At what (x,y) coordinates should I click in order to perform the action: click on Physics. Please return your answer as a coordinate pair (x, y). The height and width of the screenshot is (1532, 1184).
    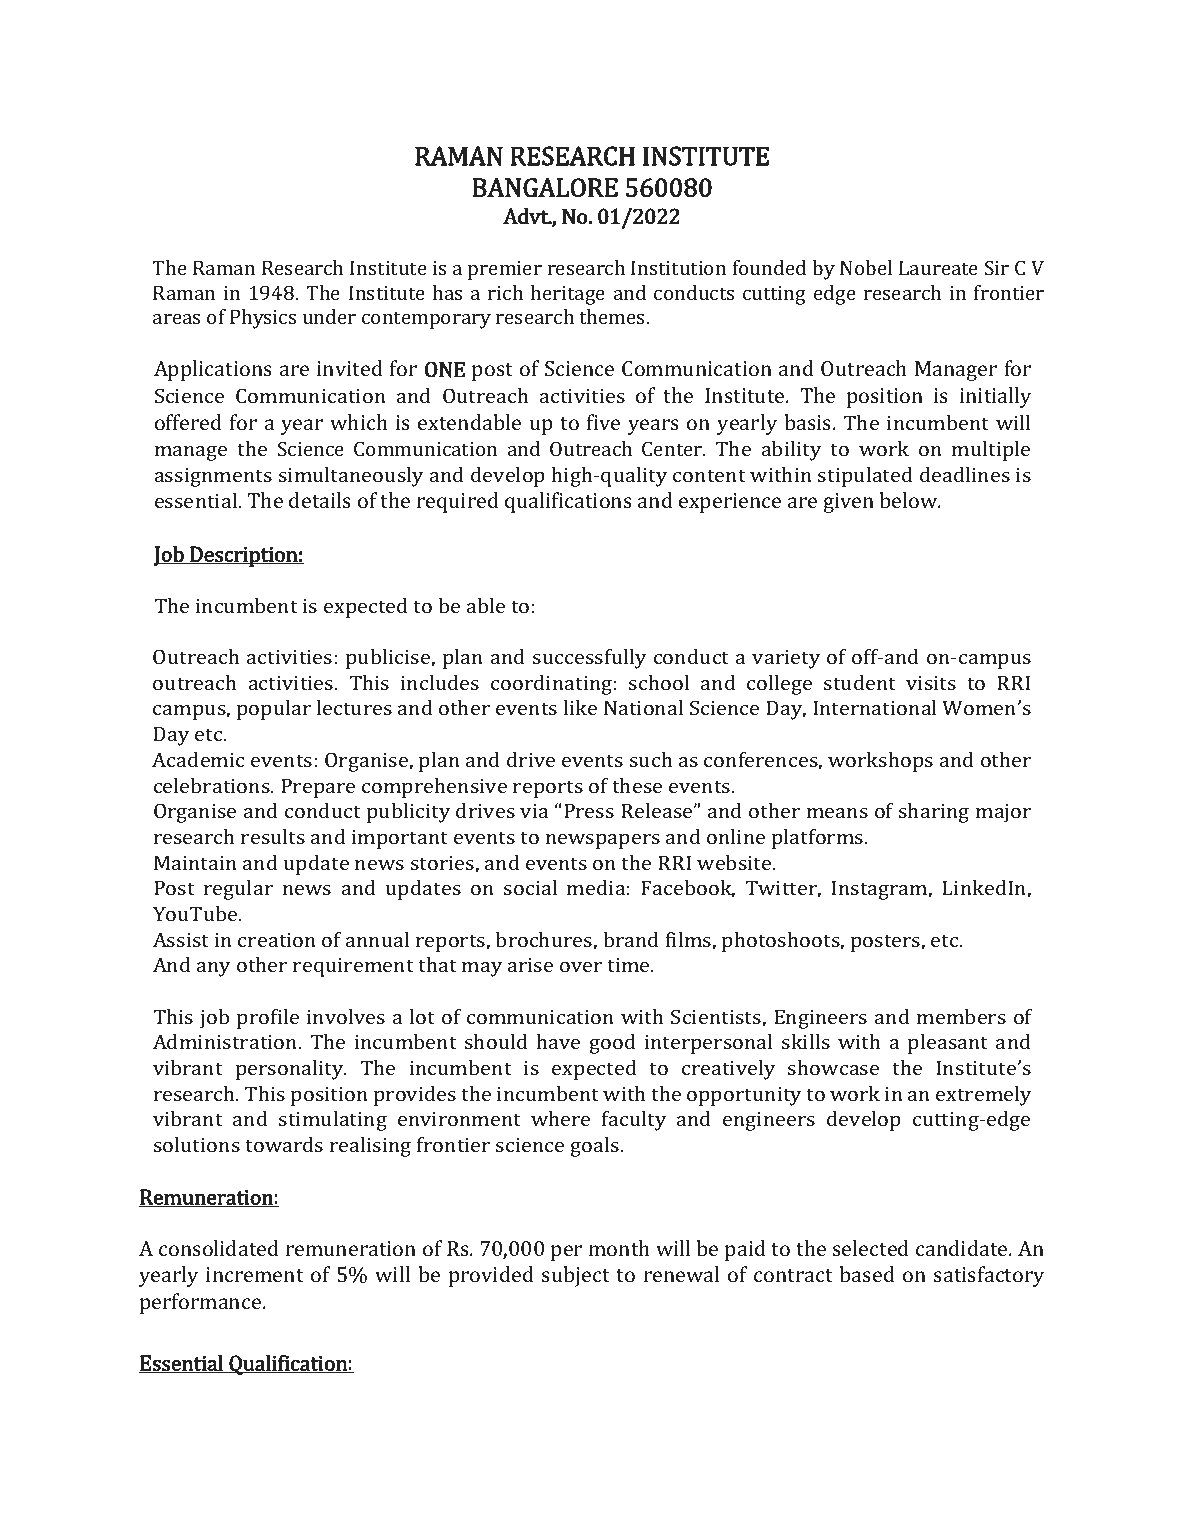
    Looking at the image, I should click on (263, 319).
